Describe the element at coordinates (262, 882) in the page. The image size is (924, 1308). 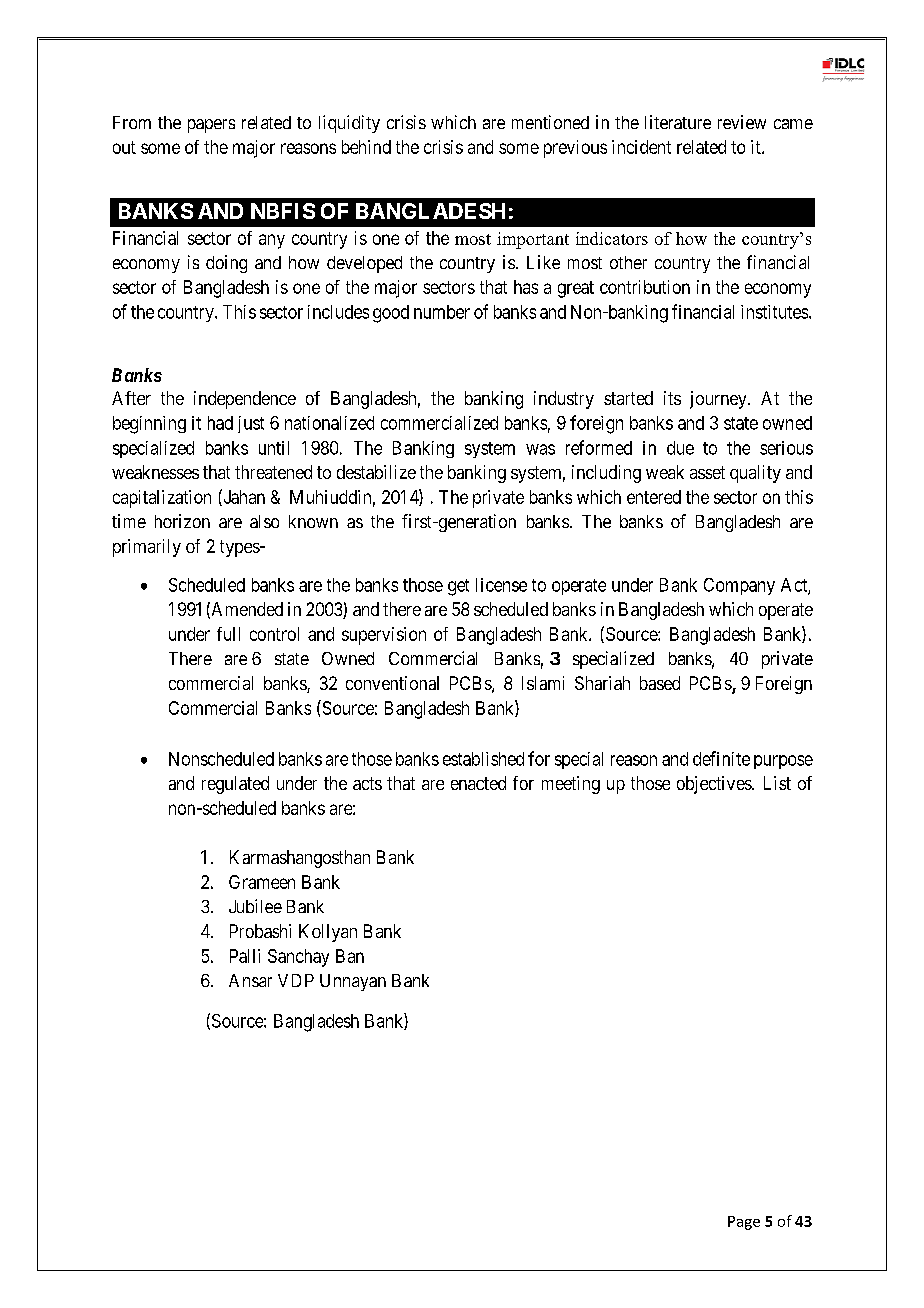
I see `Grameen` at that location.
